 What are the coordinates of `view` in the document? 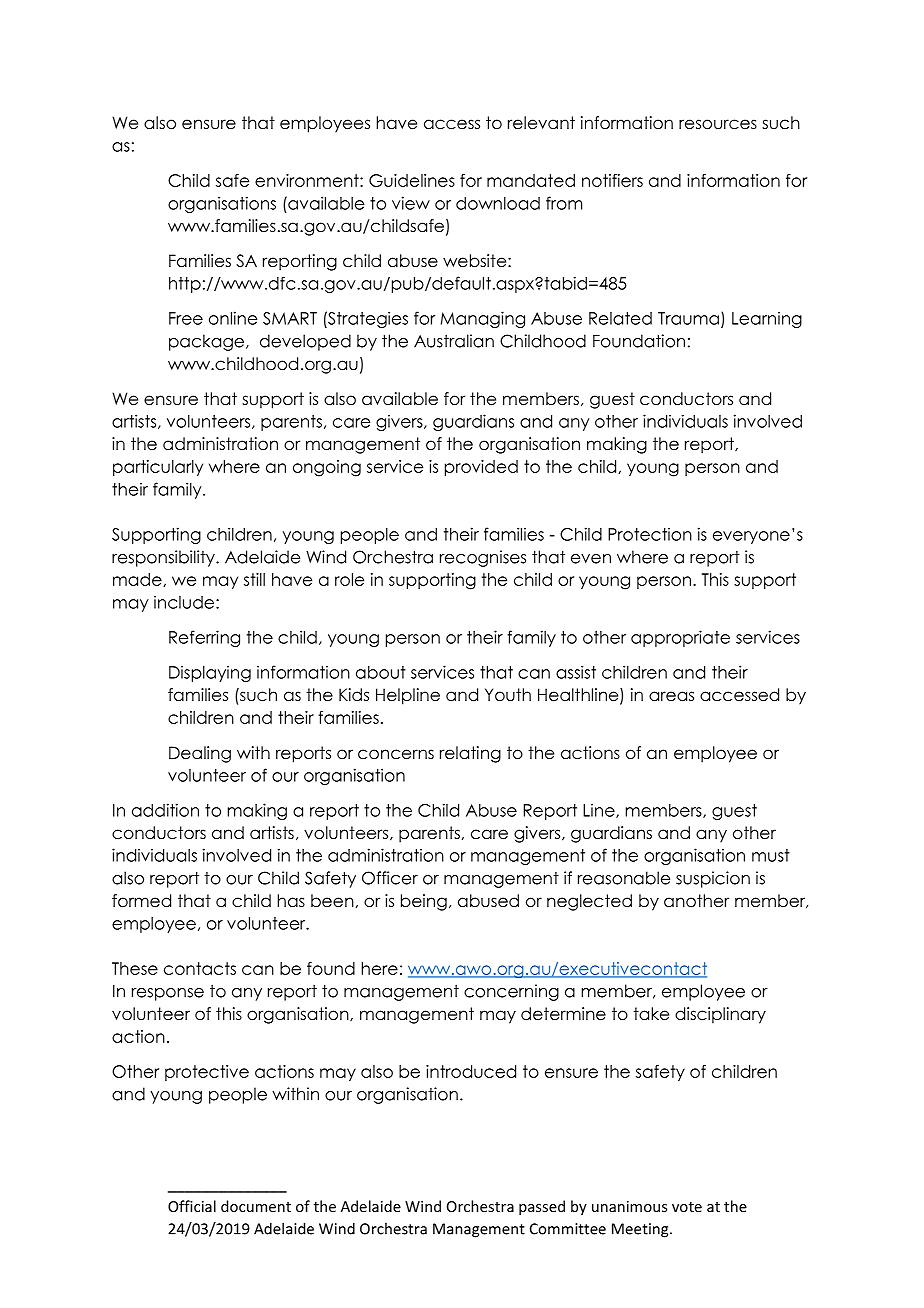 It's located at (411, 203).
